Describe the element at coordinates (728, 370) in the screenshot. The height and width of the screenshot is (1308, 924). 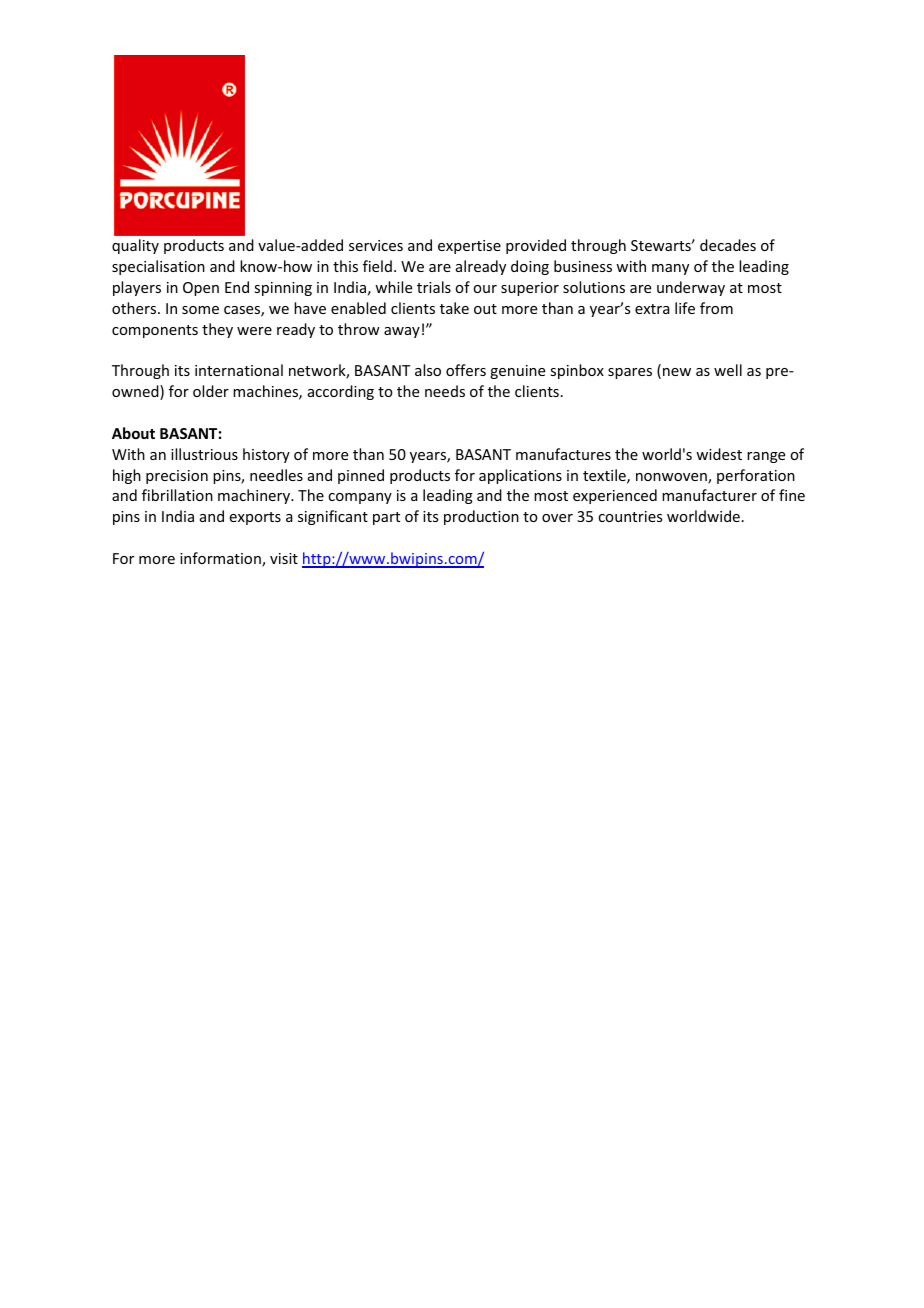
I see `well` at that location.
